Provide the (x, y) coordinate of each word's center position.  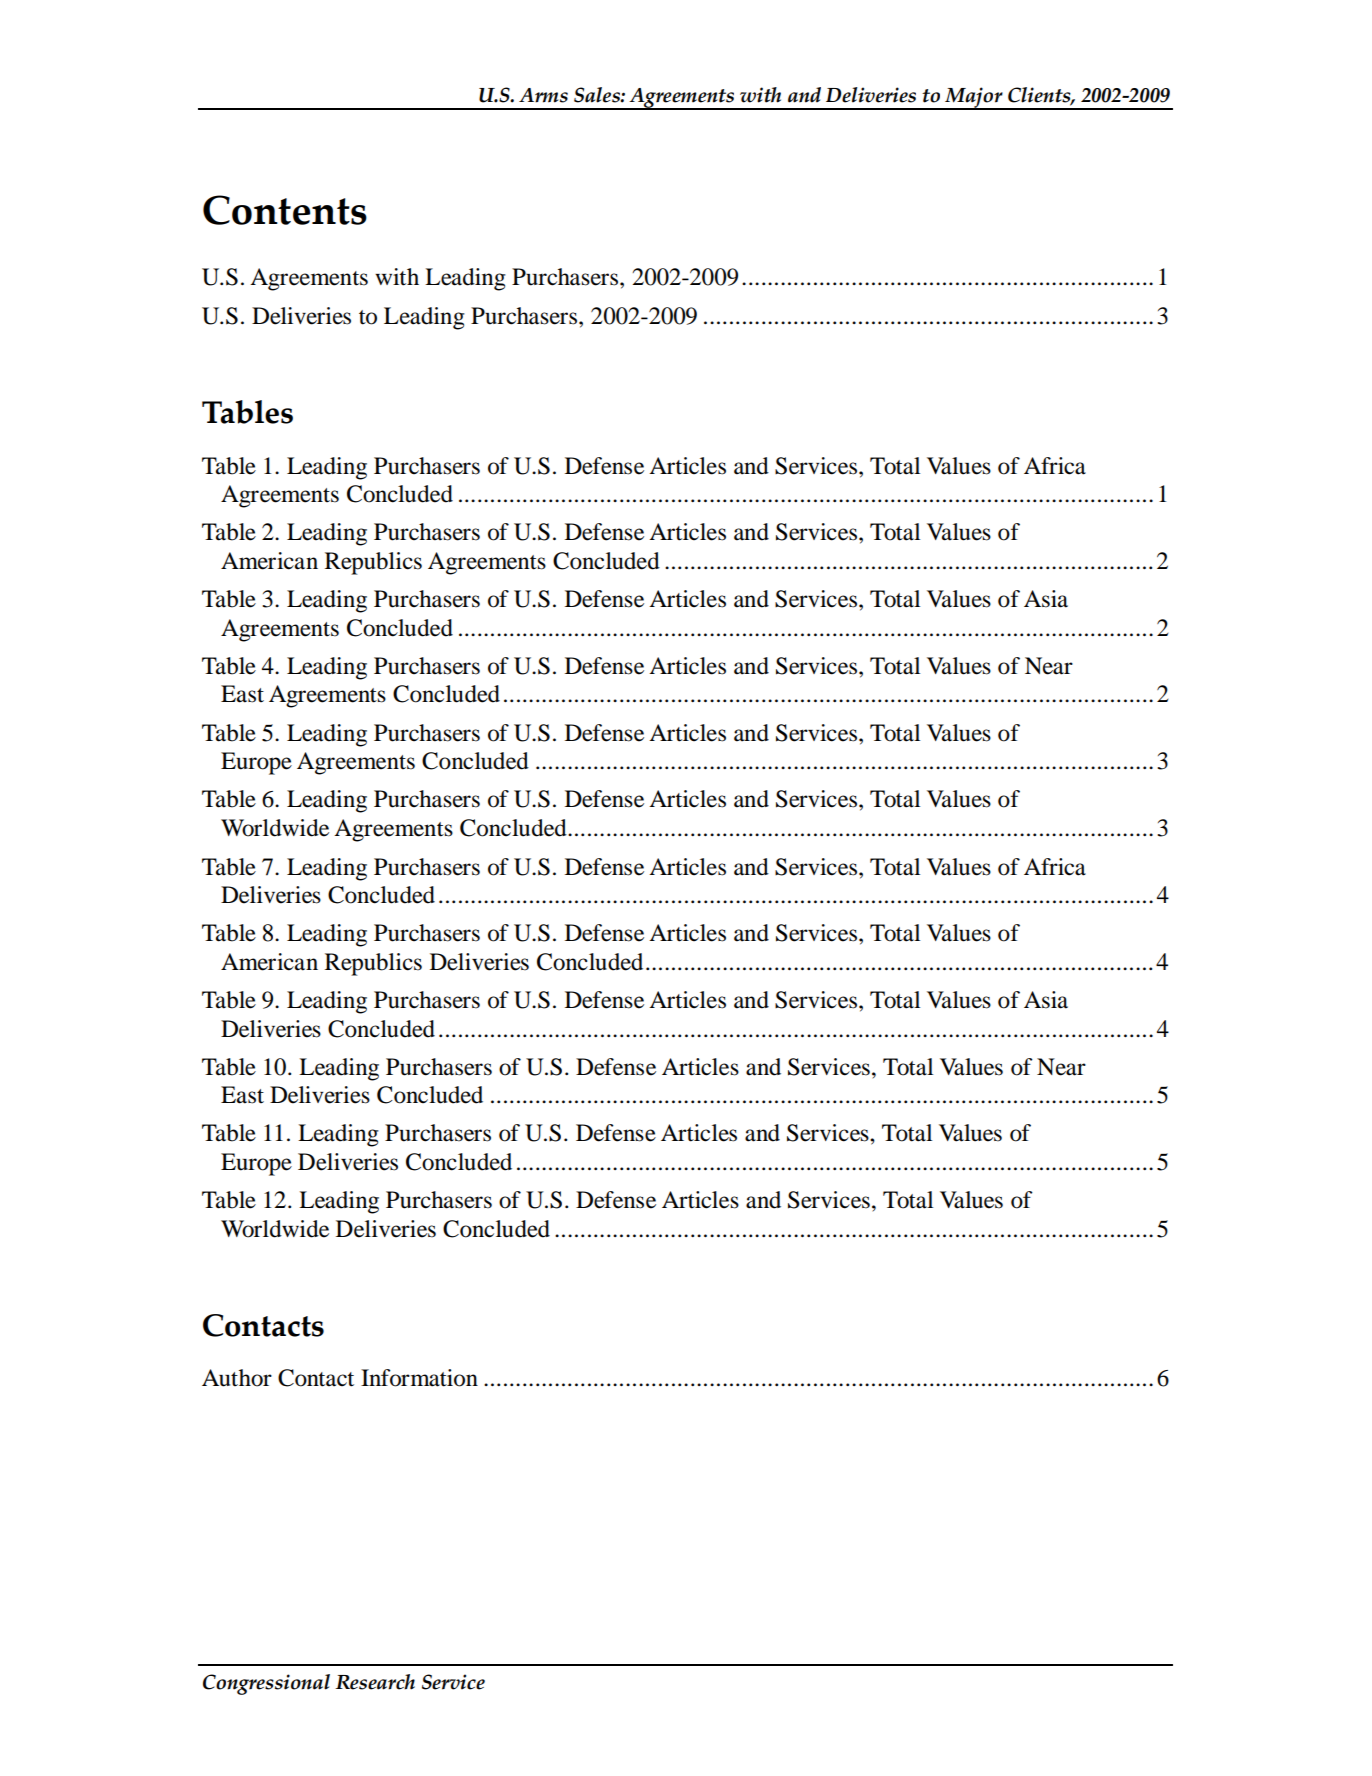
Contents (285, 210)
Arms (543, 95)
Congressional (266, 1684)
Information (419, 1378)
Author (237, 1378)
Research (375, 1682)
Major (974, 98)
